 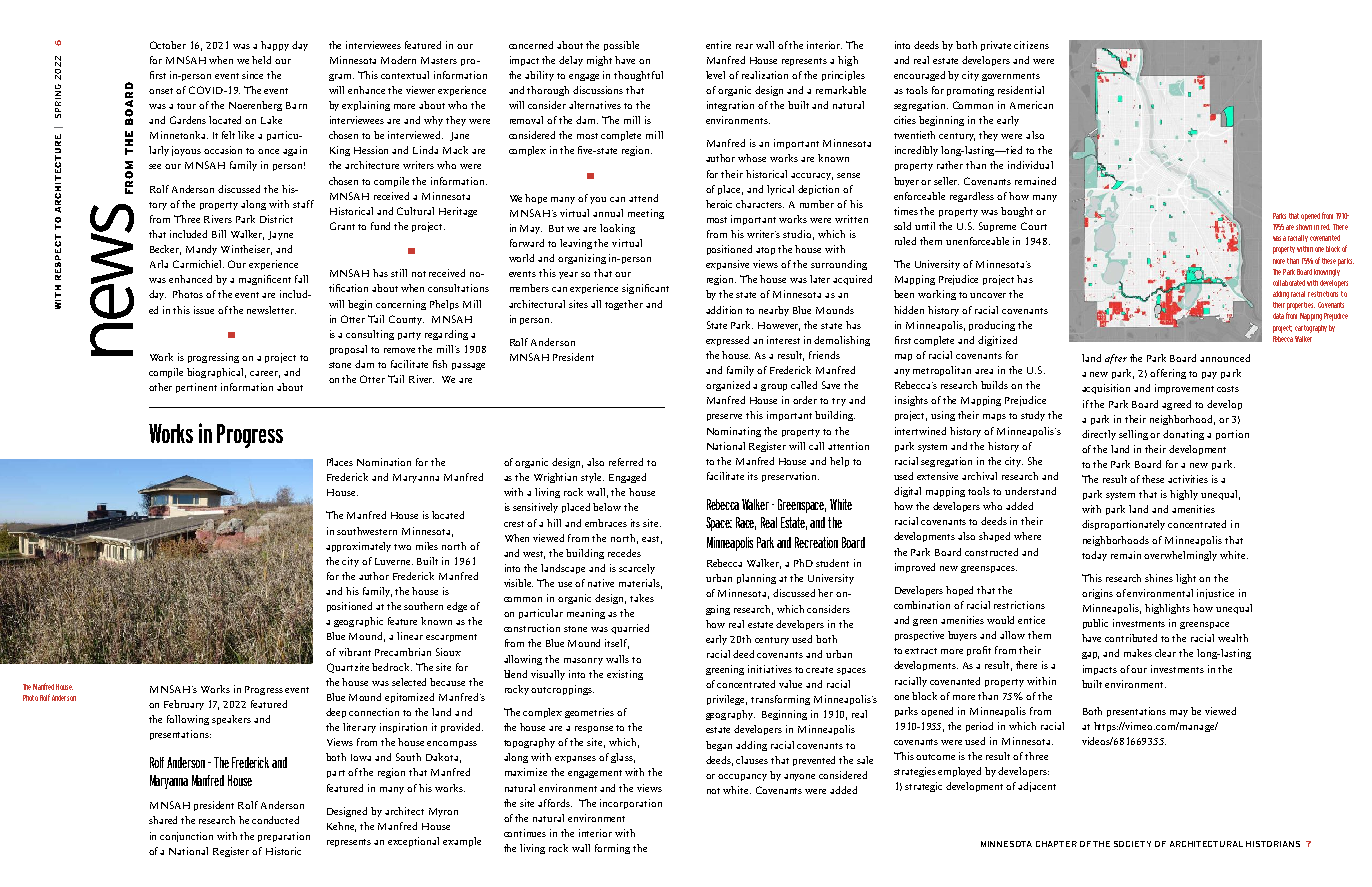 I want to click on conducted, so click(x=275, y=820).
